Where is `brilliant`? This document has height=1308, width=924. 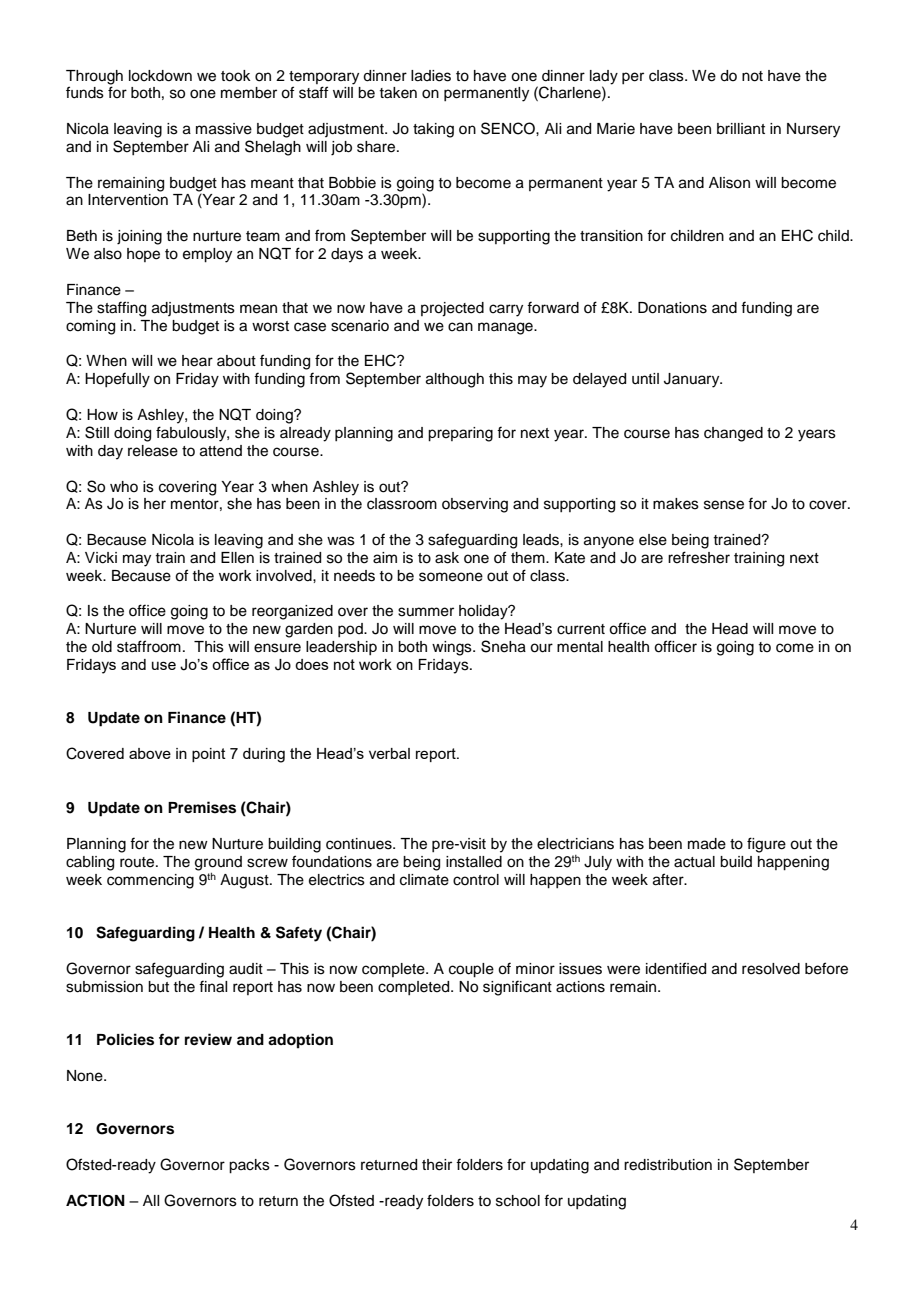 brilliant is located at coordinates (741, 129).
